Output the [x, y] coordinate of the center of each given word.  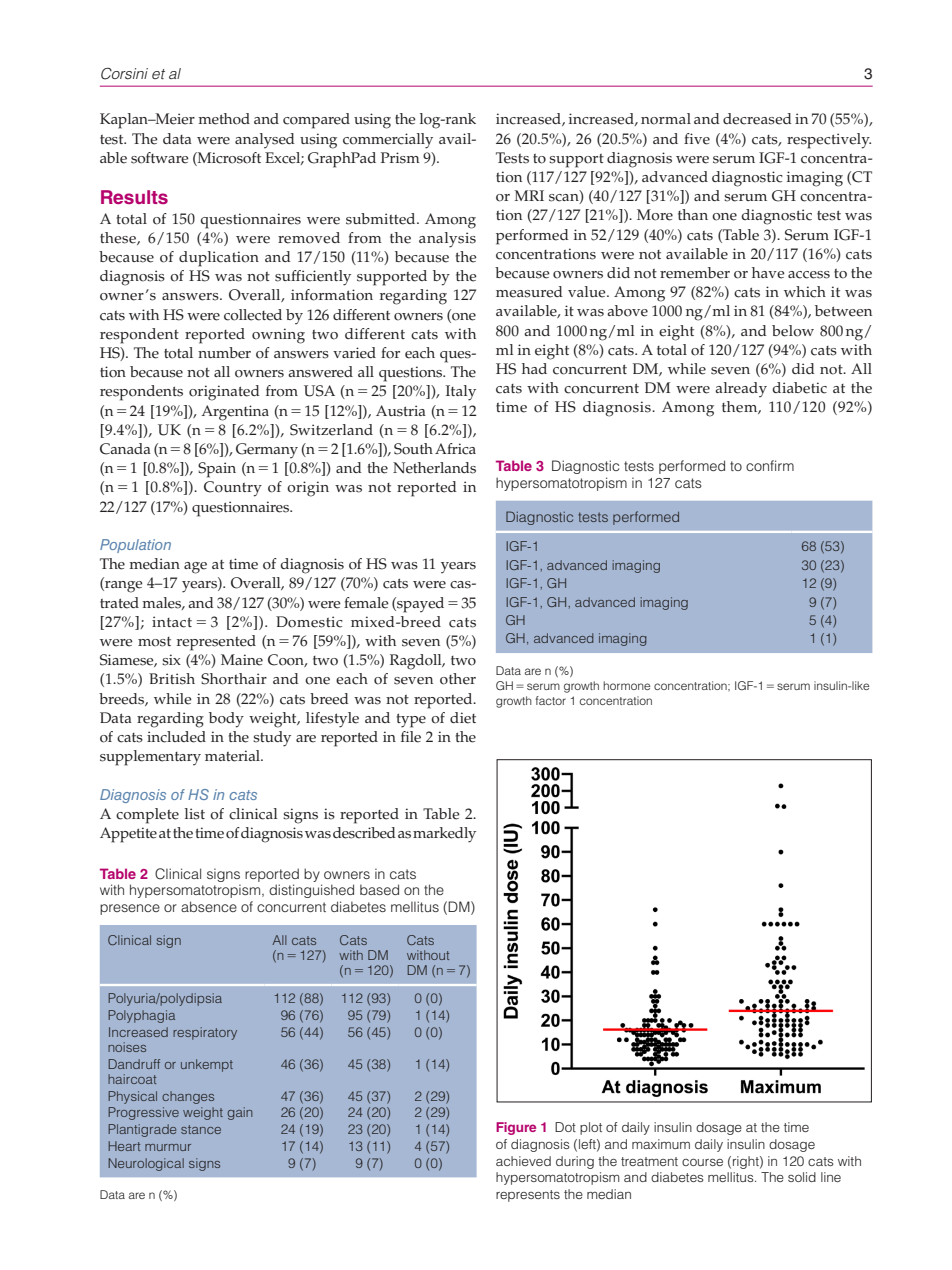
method [224, 119]
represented [216, 643]
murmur [168, 1147]
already [741, 390]
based [379, 889]
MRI [529, 195]
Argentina [235, 413]
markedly [444, 835]
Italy [461, 393]
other [458, 679]
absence [209, 906]
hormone [626, 685]
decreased [757, 119]
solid [802, 1177]
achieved [523, 1161]
